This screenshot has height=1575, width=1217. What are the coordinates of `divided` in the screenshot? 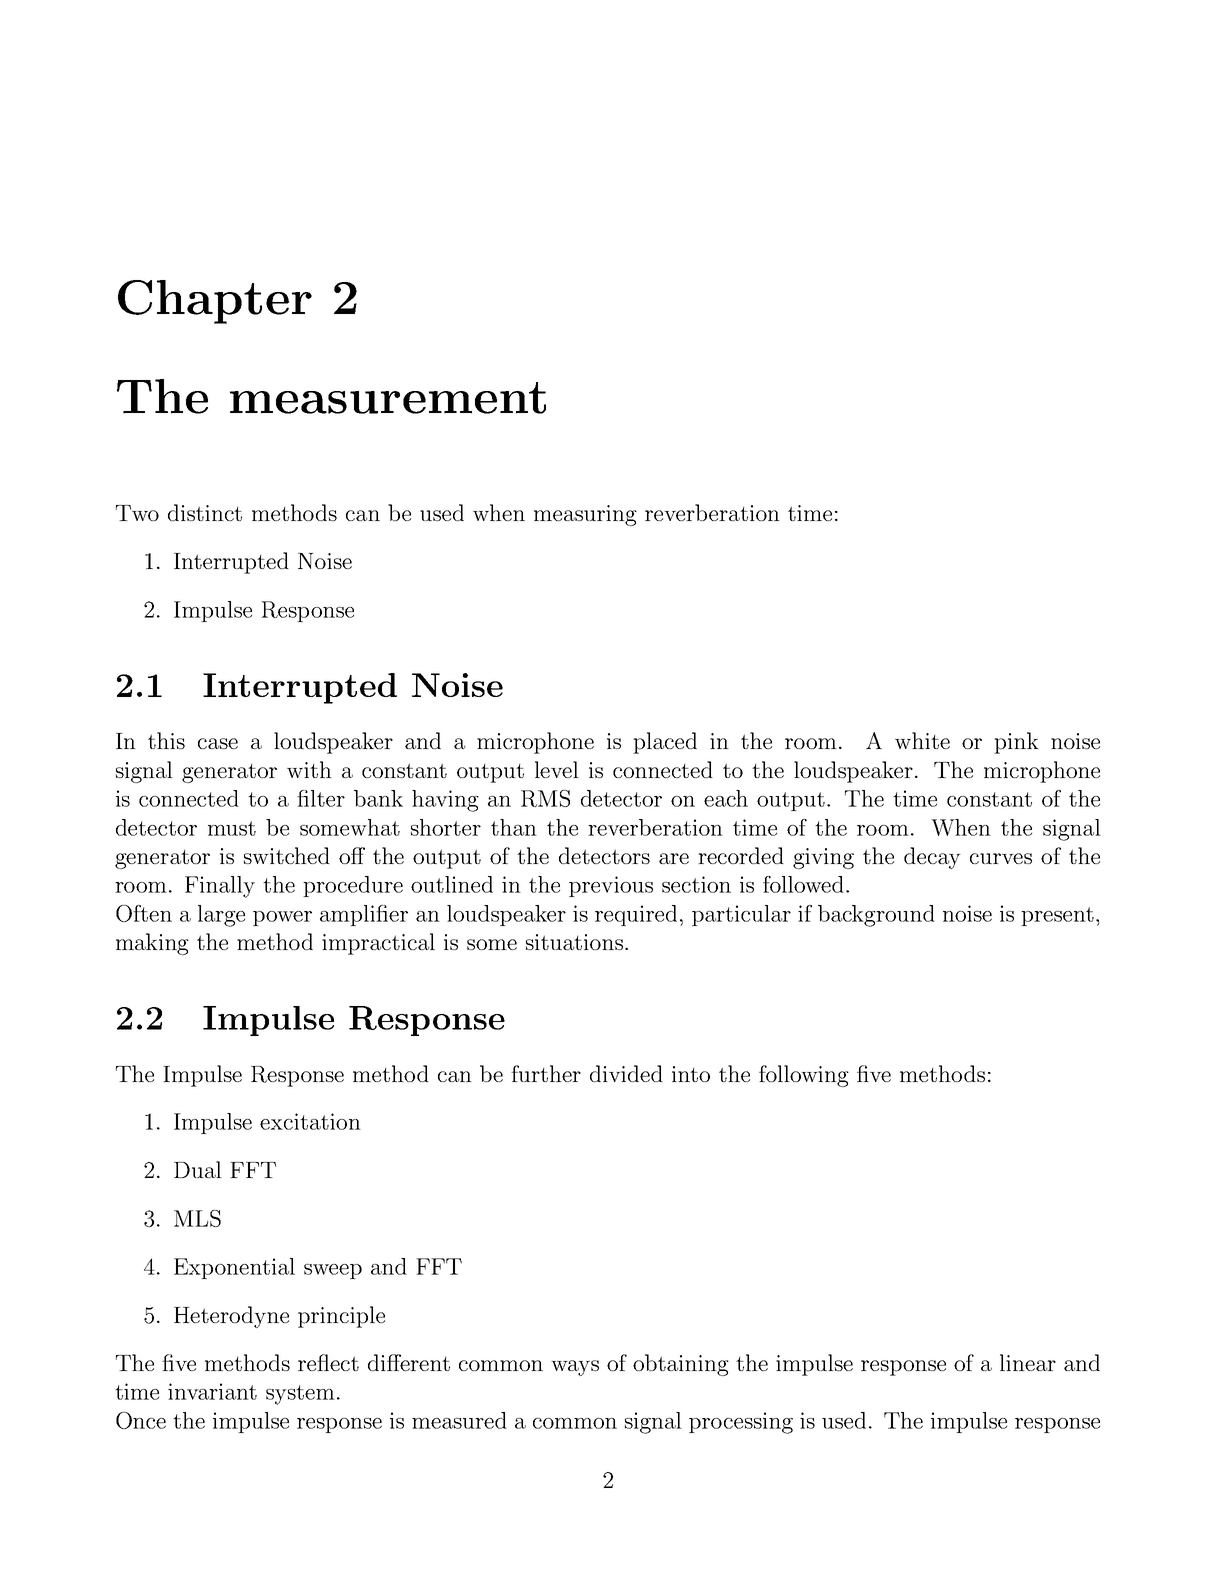 It's located at (626, 1073).
